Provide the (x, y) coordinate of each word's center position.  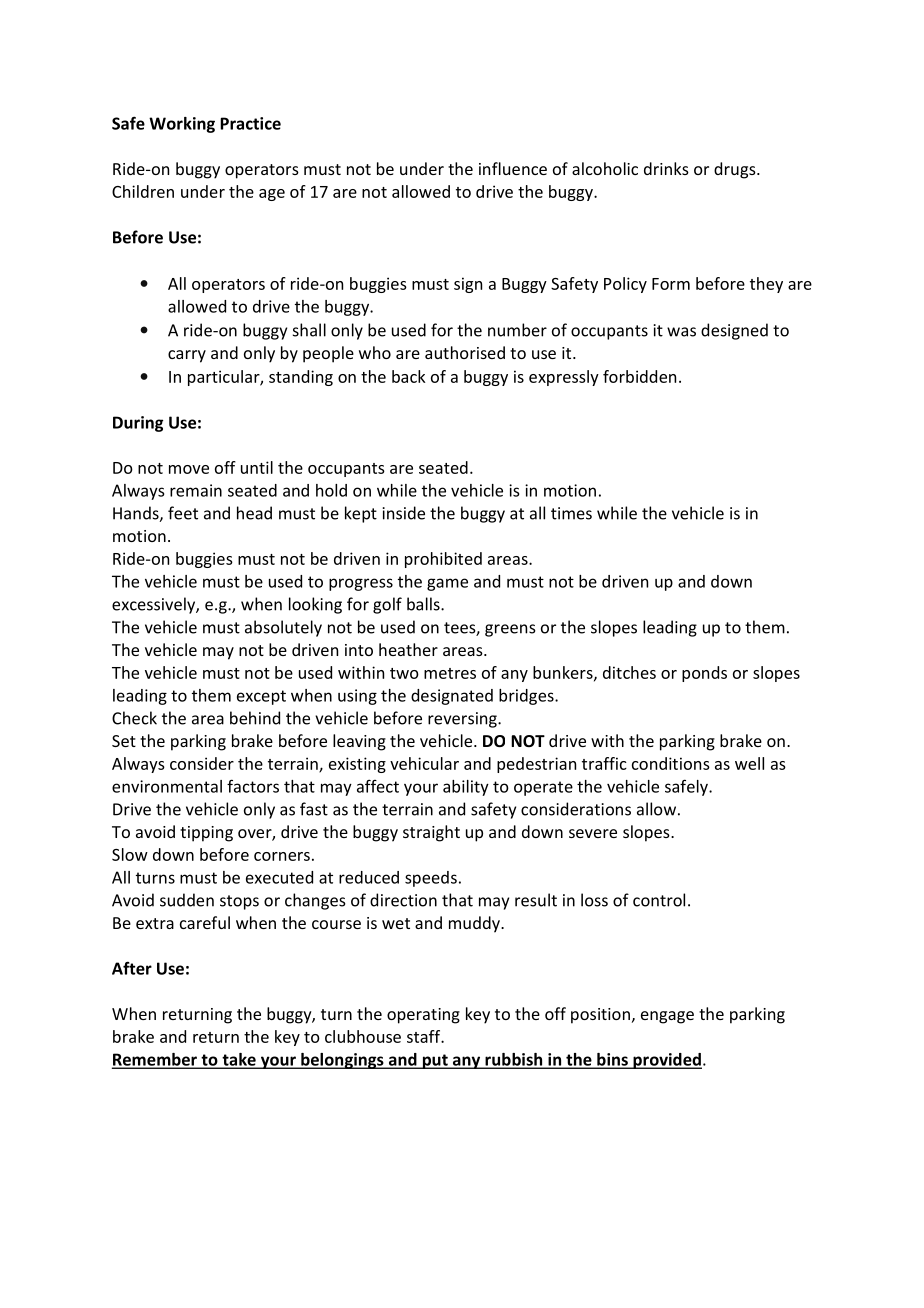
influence (513, 168)
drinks (666, 168)
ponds (704, 674)
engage (667, 1017)
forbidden (639, 376)
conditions (671, 763)
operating (423, 1016)
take (239, 1060)
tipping (206, 834)
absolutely (283, 628)
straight (431, 833)
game (447, 584)
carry (187, 356)
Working (182, 125)
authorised (465, 352)
